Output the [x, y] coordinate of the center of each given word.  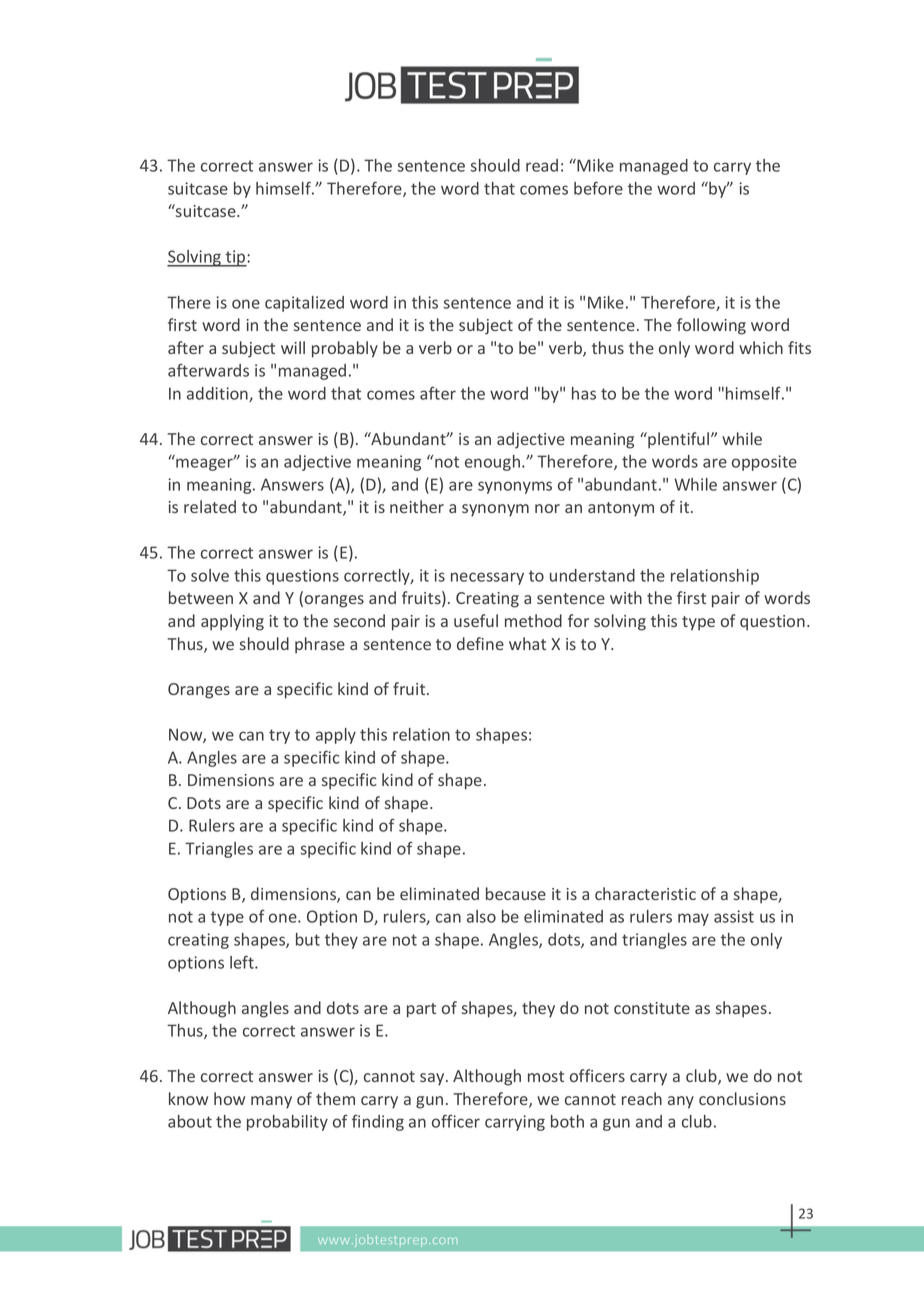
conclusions [742, 1098]
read [542, 165]
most [546, 1076]
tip [236, 258]
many [271, 1102]
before [598, 188]
